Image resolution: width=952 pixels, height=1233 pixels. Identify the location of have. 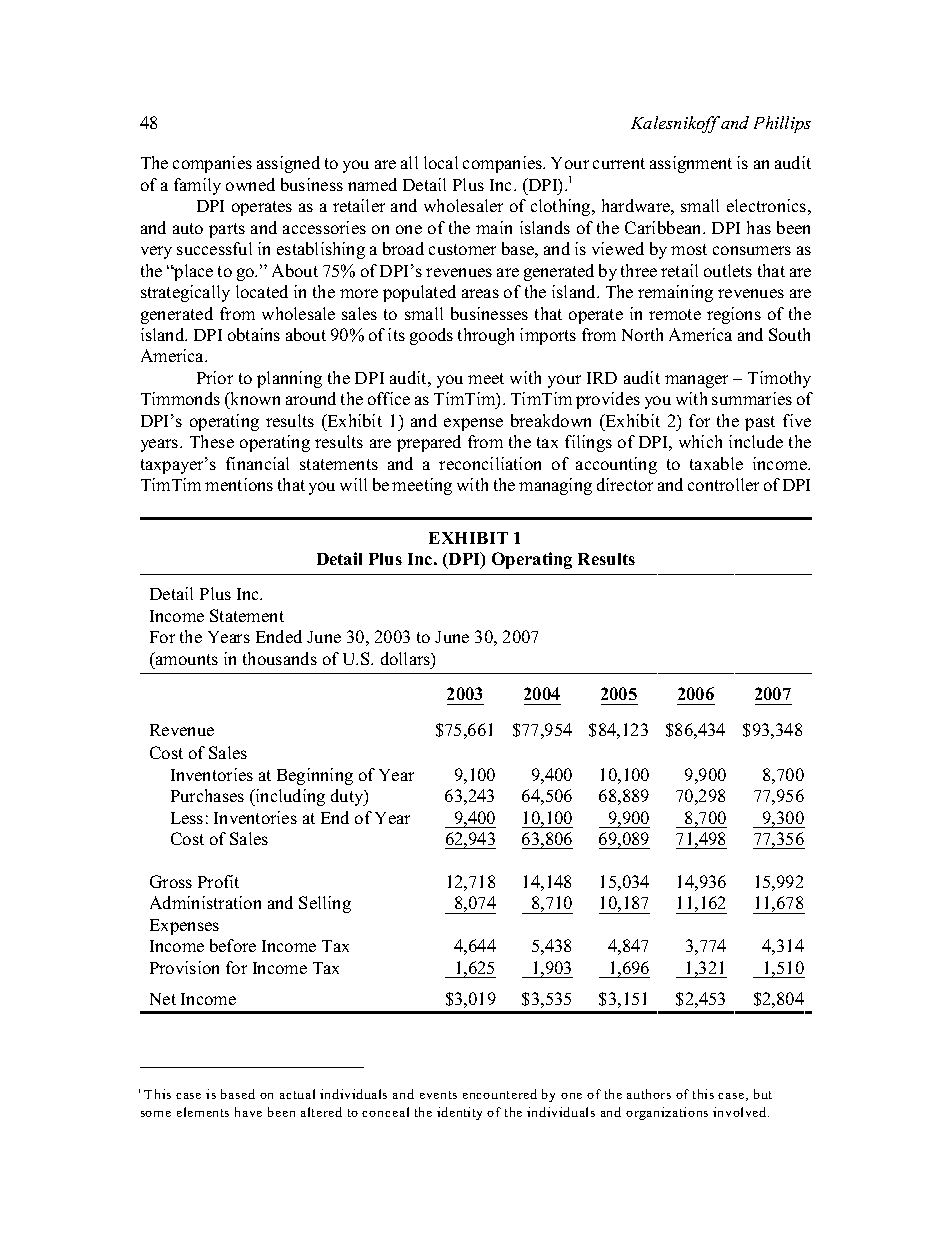
(248, 1112).
